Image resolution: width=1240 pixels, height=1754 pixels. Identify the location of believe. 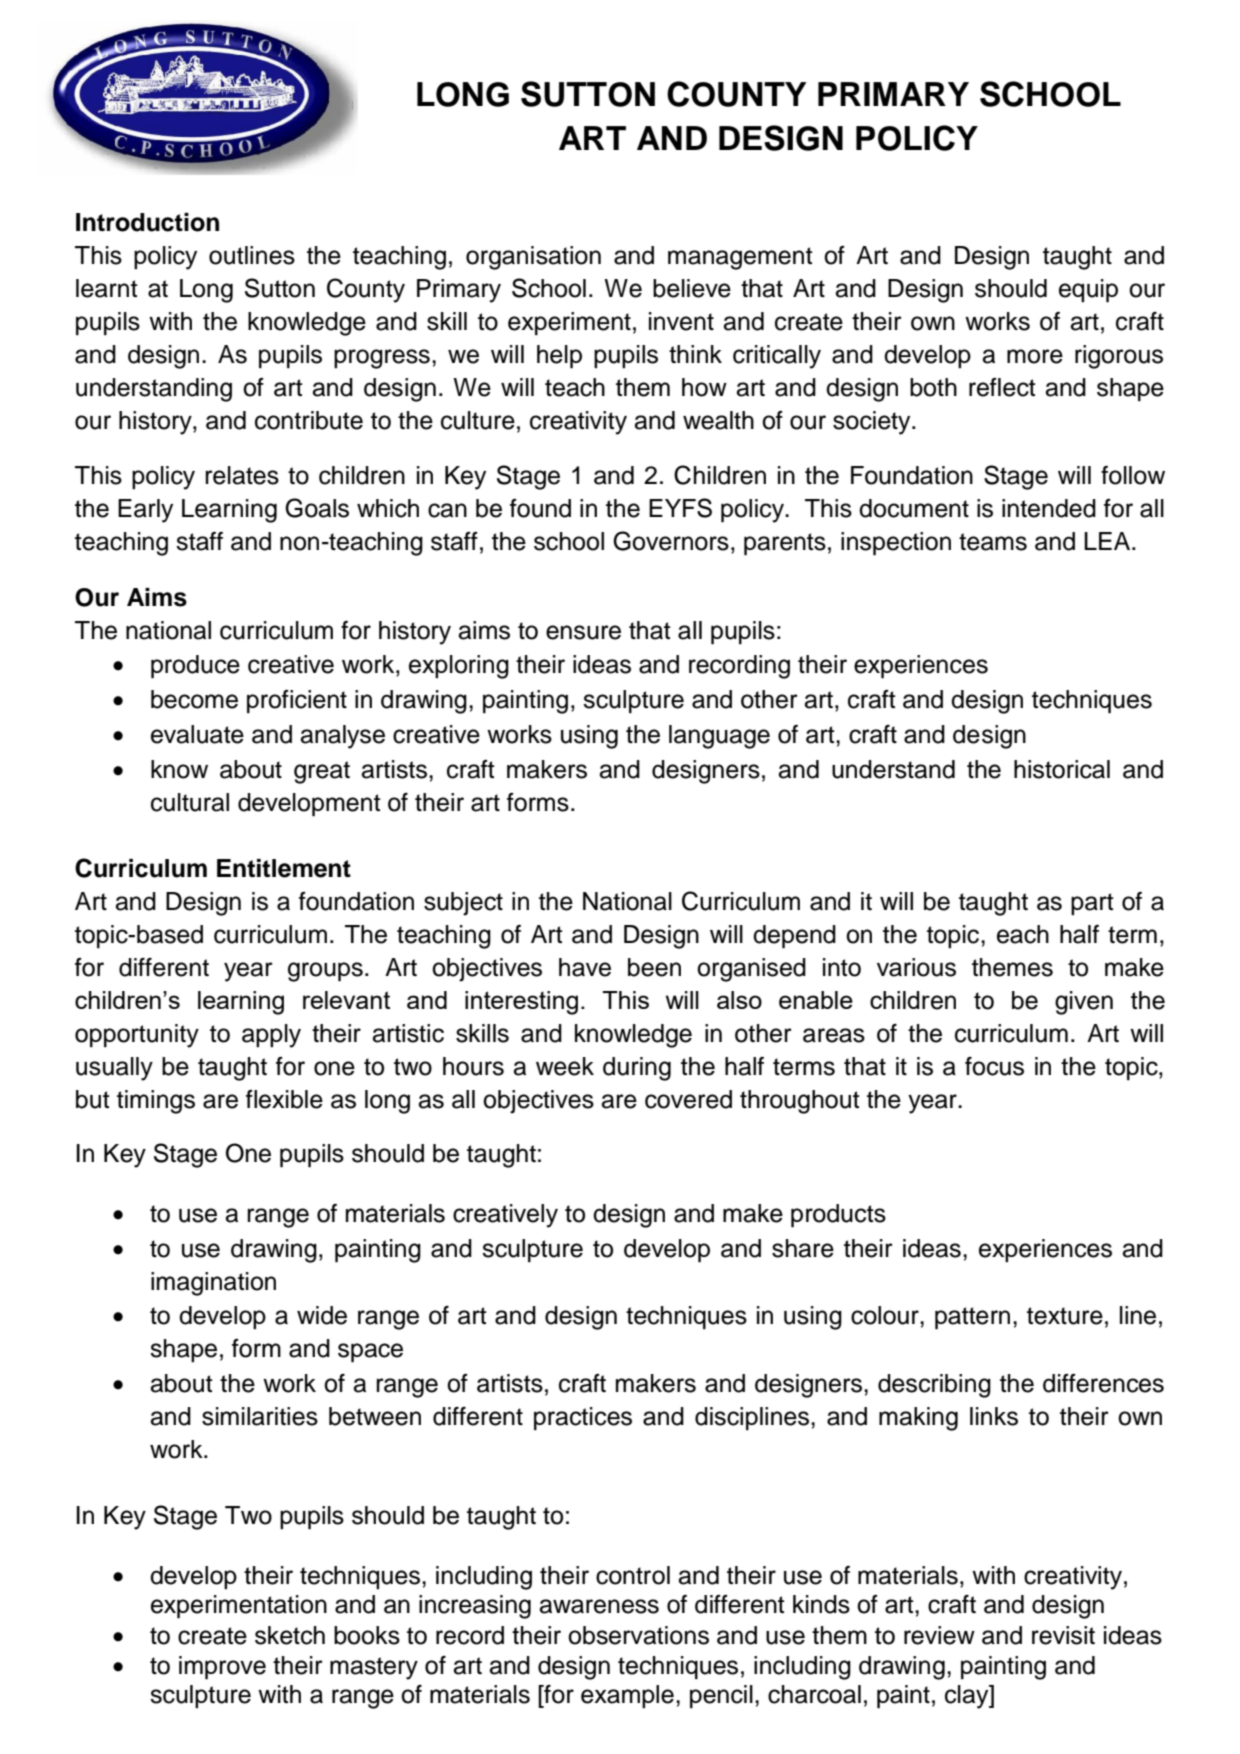
(692, 288).
